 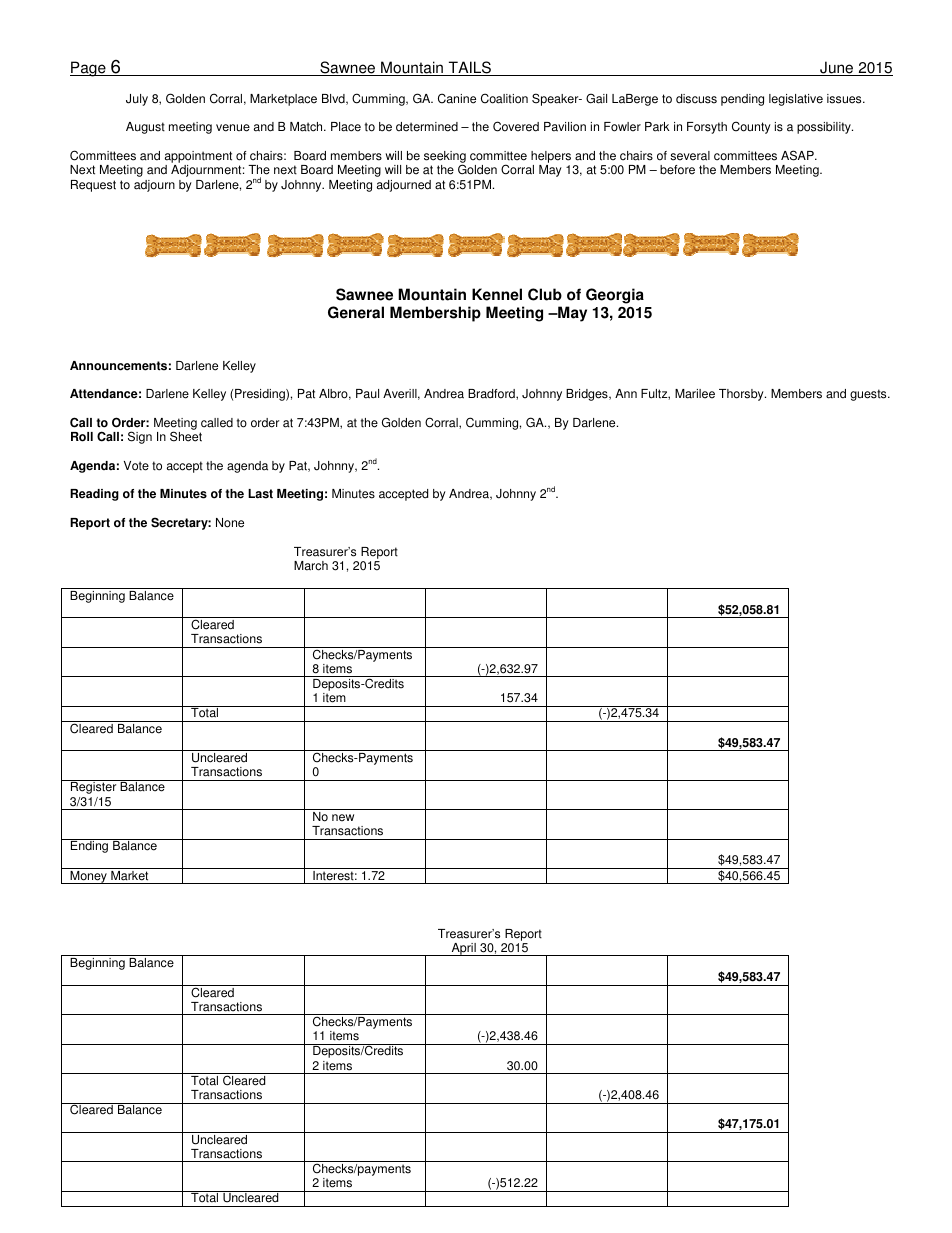 What do you see at coordinates (457, 98) in the screenshot?
I see `Canine` at bounding box center [457, 98].
